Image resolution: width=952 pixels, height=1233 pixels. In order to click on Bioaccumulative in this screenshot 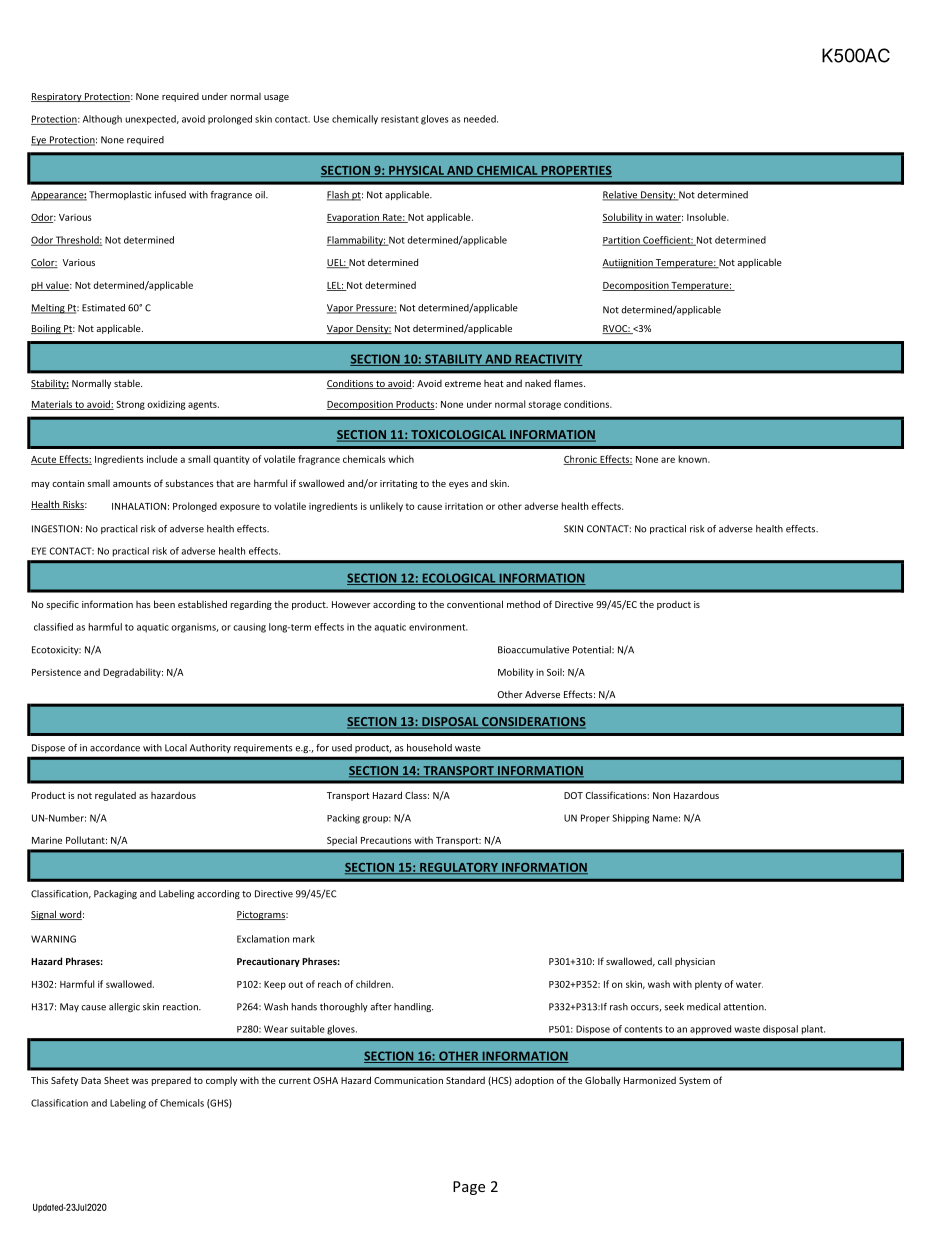, I will do `click(533, 650)`.
